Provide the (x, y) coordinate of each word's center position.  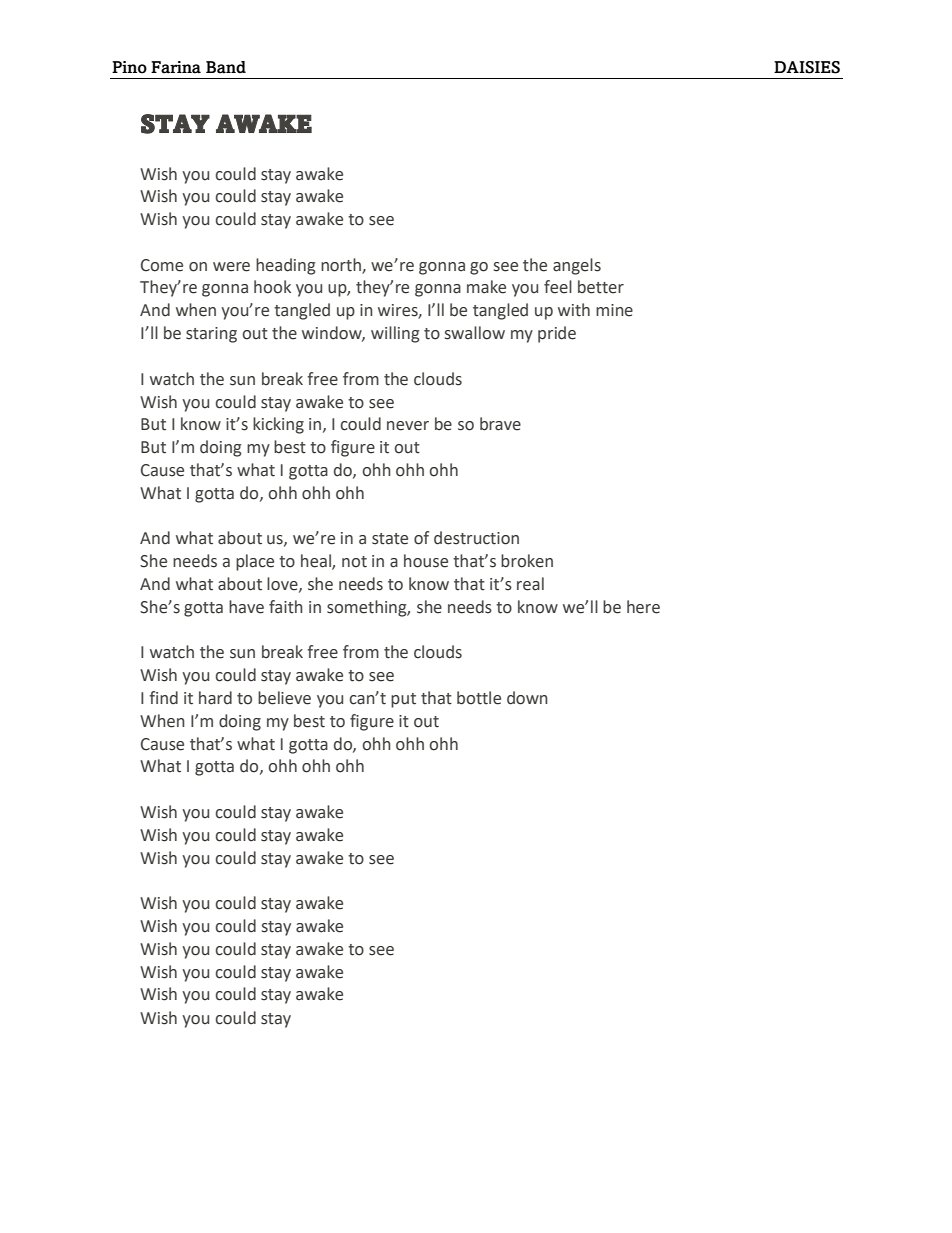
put (403, 700)
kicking (278, 425)
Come (162, 265)
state (390, 539)
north (342, 265)
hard (215, 698)
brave (500, 424)
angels (577, 266)
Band (226, 67)
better (601, 287)
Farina (176, 67)
